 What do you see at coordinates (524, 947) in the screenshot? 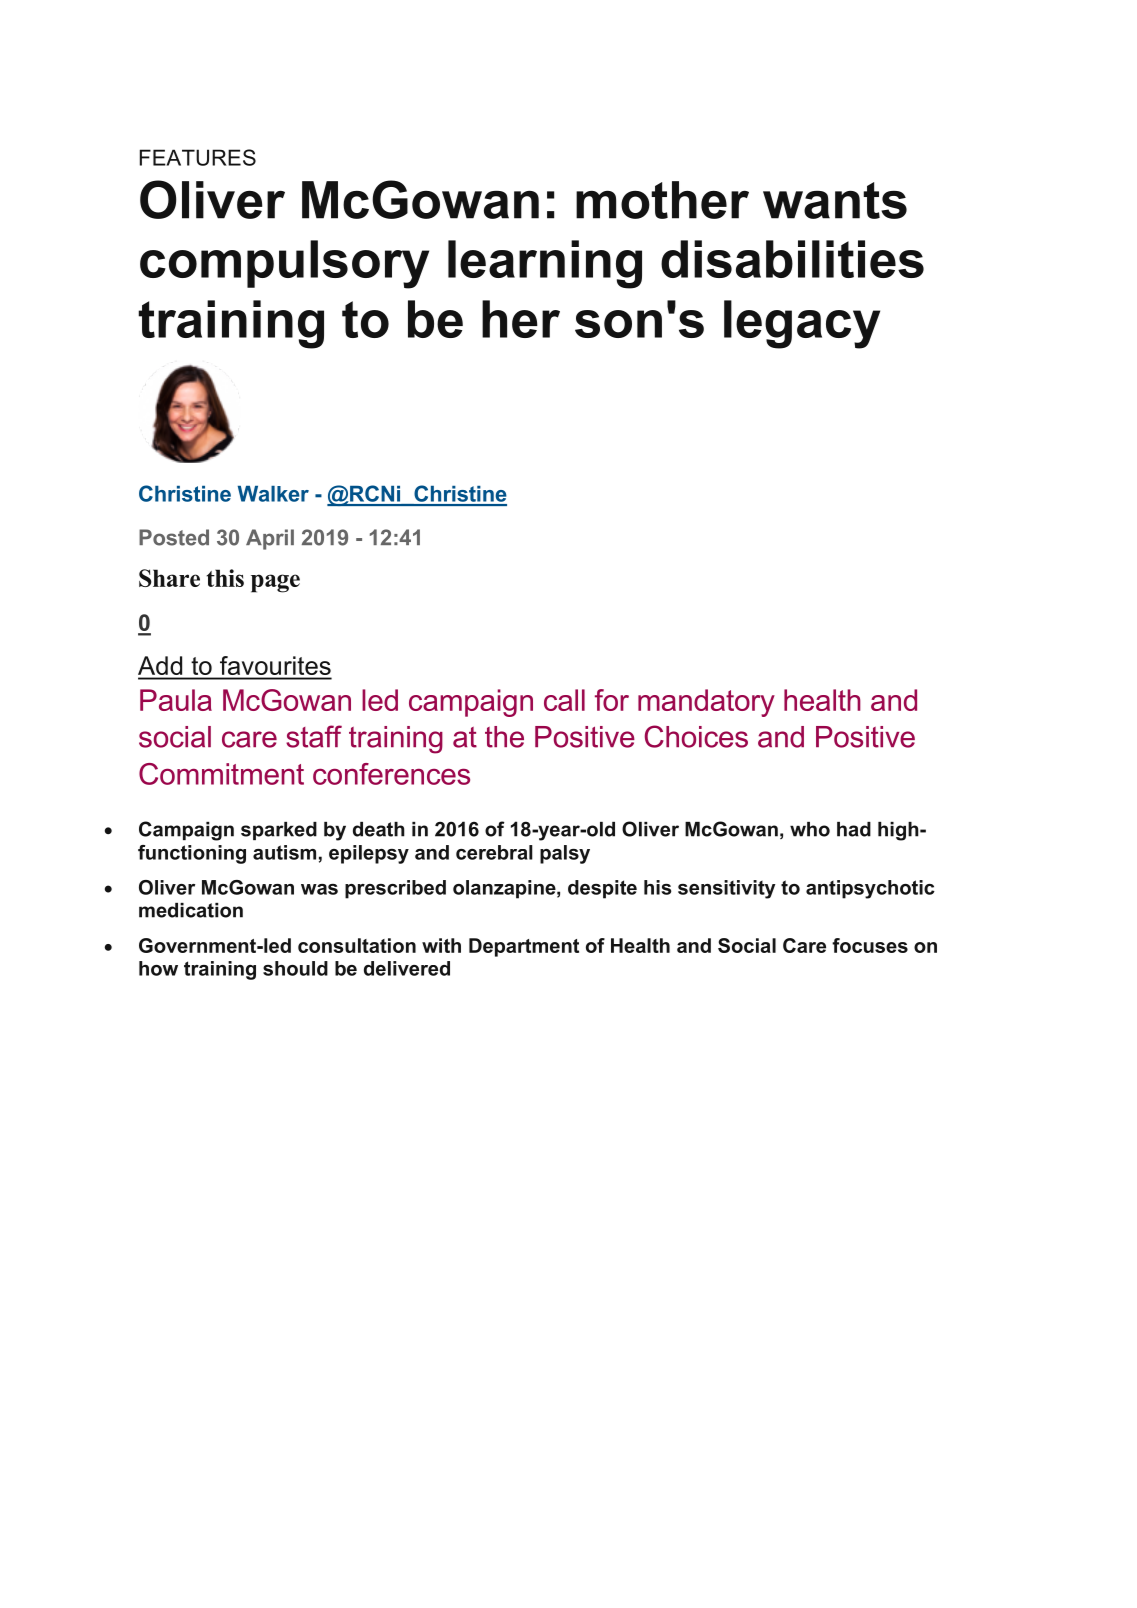
I see `Department` at bounding box center [524, 947].
